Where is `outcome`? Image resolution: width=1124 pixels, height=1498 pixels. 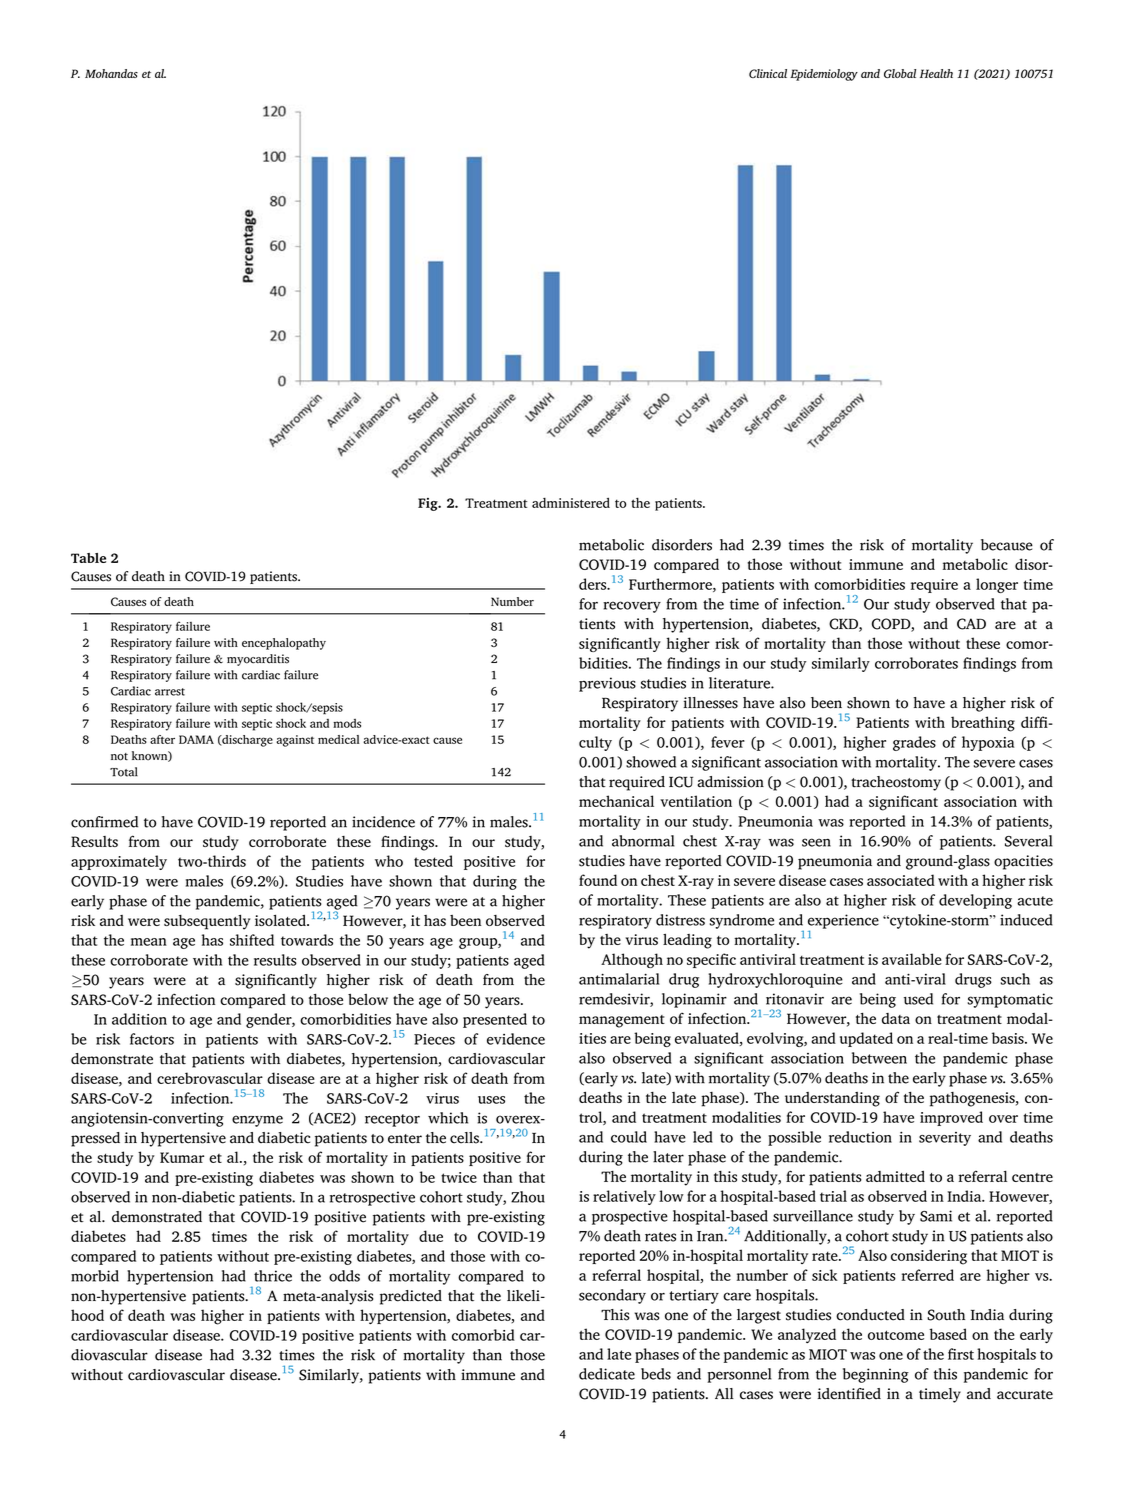
outcome is located at coordinates (896, 1335).
